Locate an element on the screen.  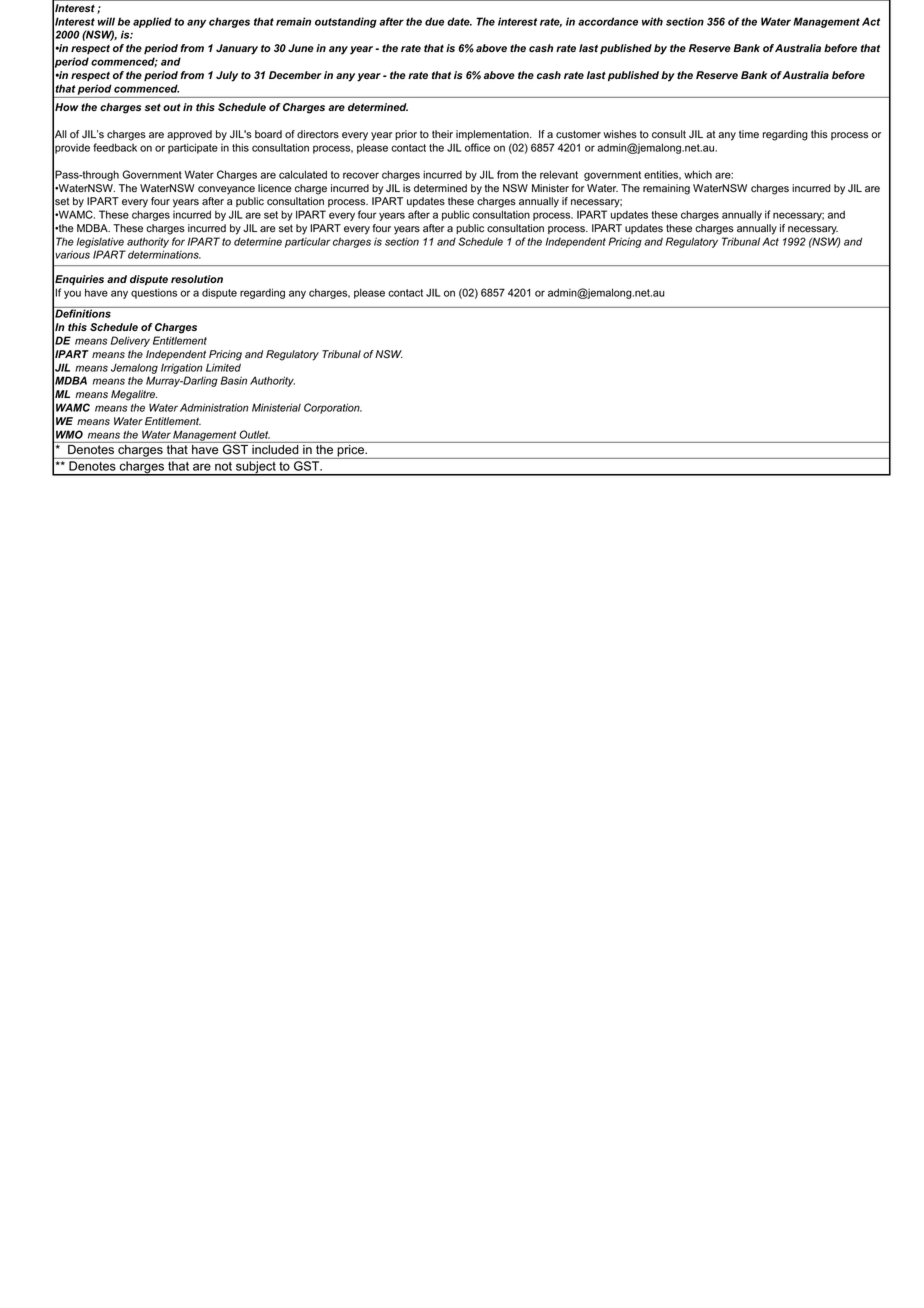
Delivery is located at coordinates (130, 341).
